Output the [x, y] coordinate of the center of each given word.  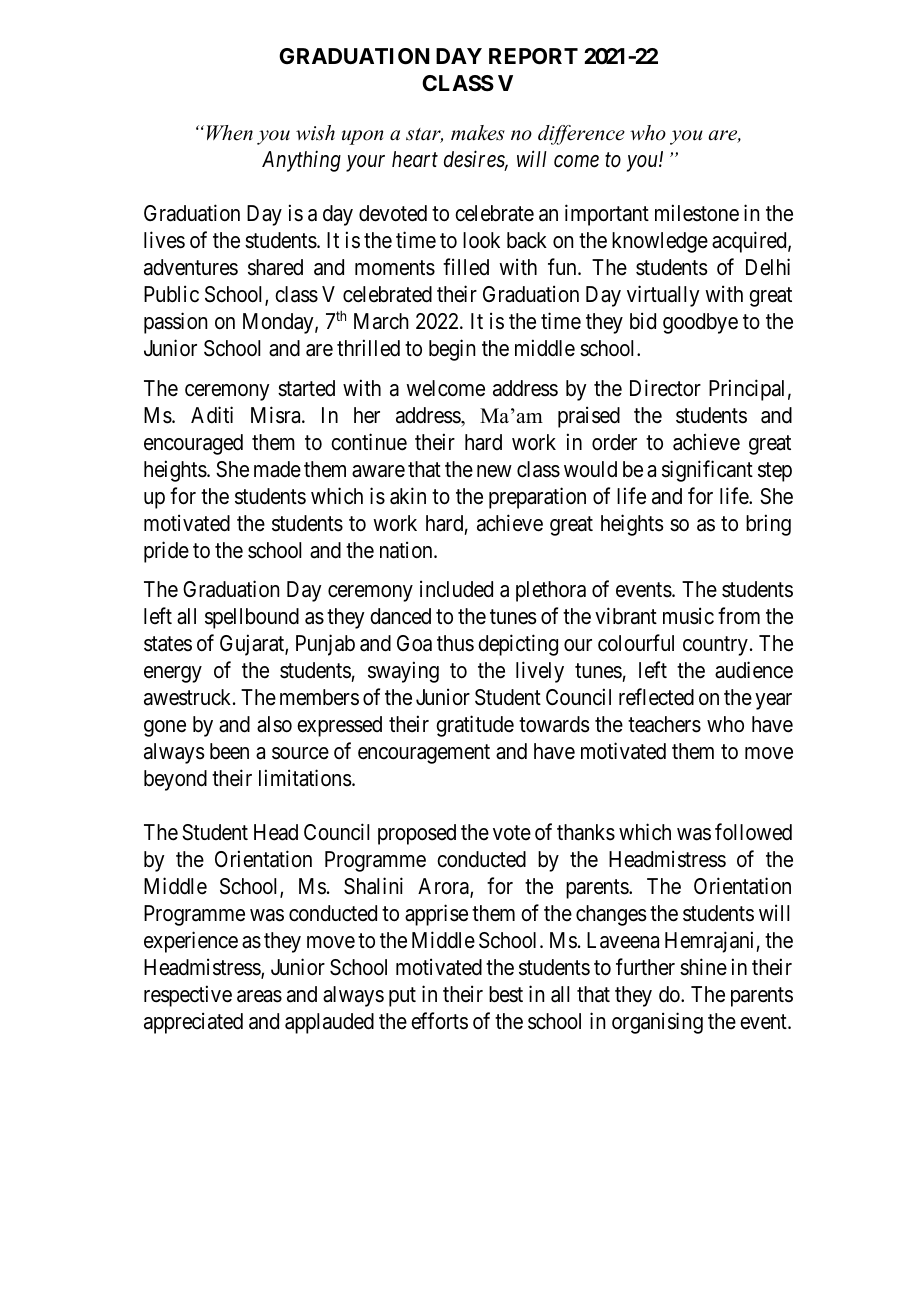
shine [703, 967]
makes [478, 133]
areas [259, 996]
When [230, 133]
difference [581, 135]
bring [768, 525]
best [506, 994]
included [456, 589]
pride [166, 552]
